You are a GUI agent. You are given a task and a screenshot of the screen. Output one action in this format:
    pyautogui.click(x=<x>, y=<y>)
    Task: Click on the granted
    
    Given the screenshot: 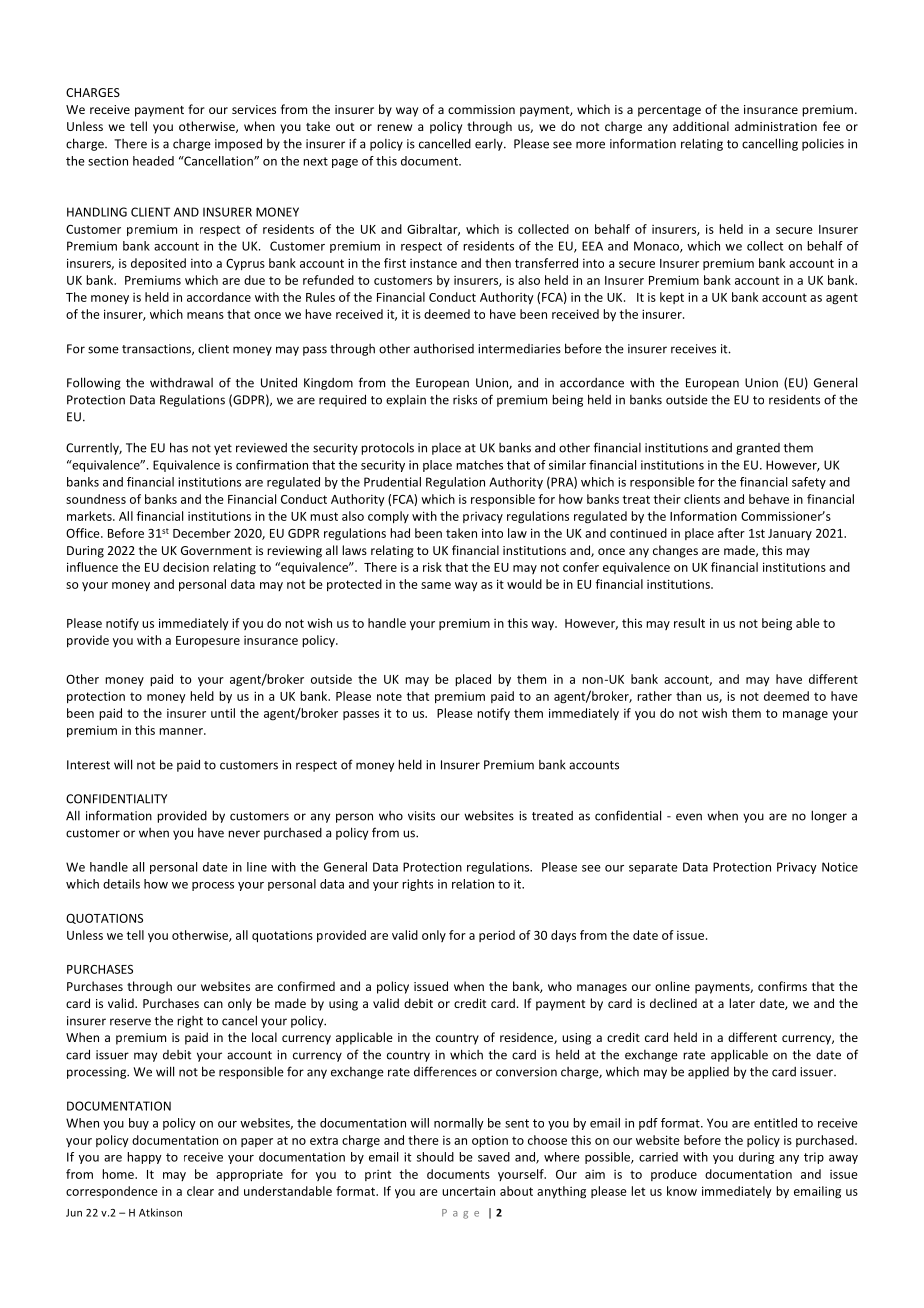 What is the action you would take?
    pyautogui.click(x=758, y=449)
